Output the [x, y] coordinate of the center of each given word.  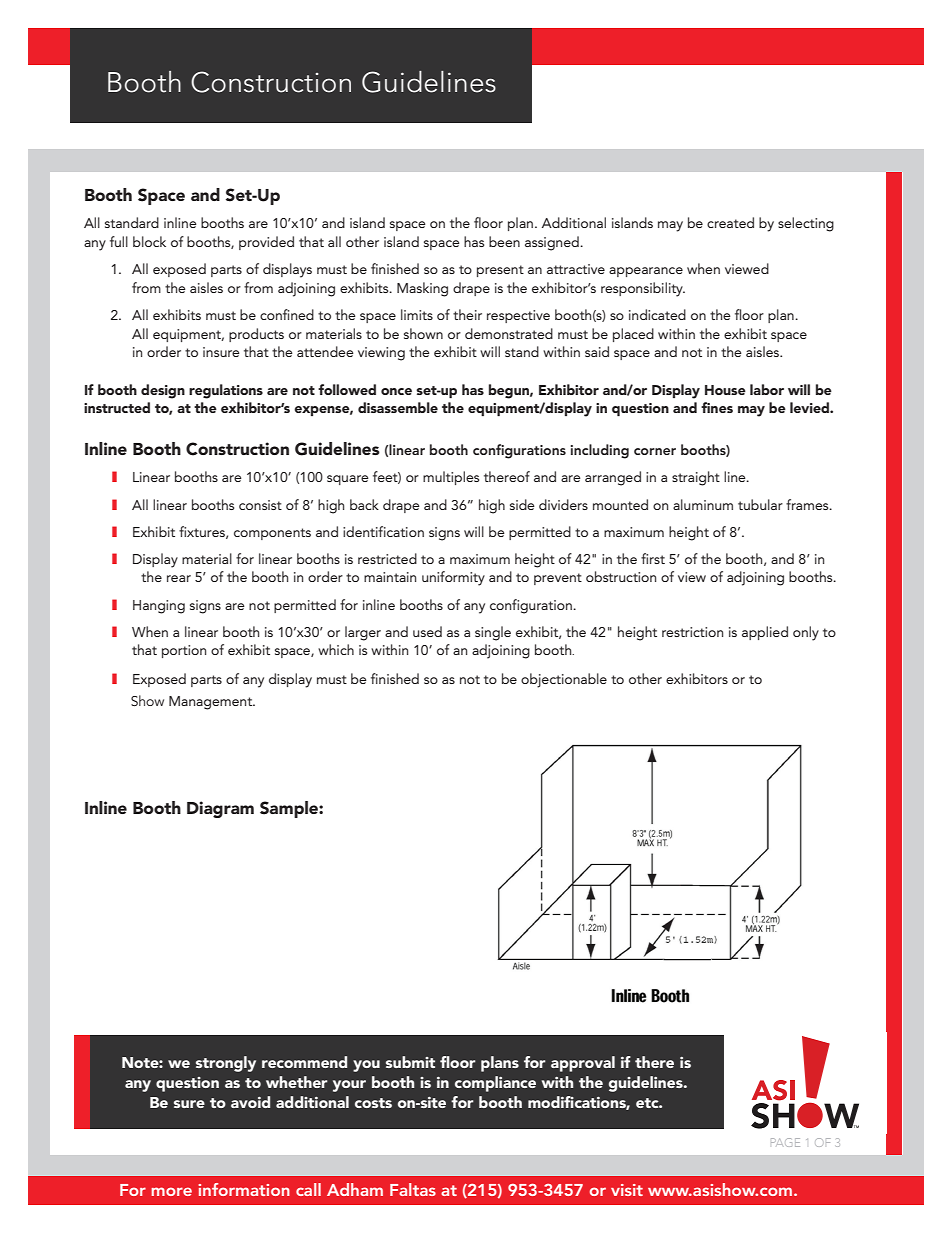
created [730, 222]
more [171, 1191]
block [149, 241]
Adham [355, 1189]
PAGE [785, 1142]
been [504, 241]
